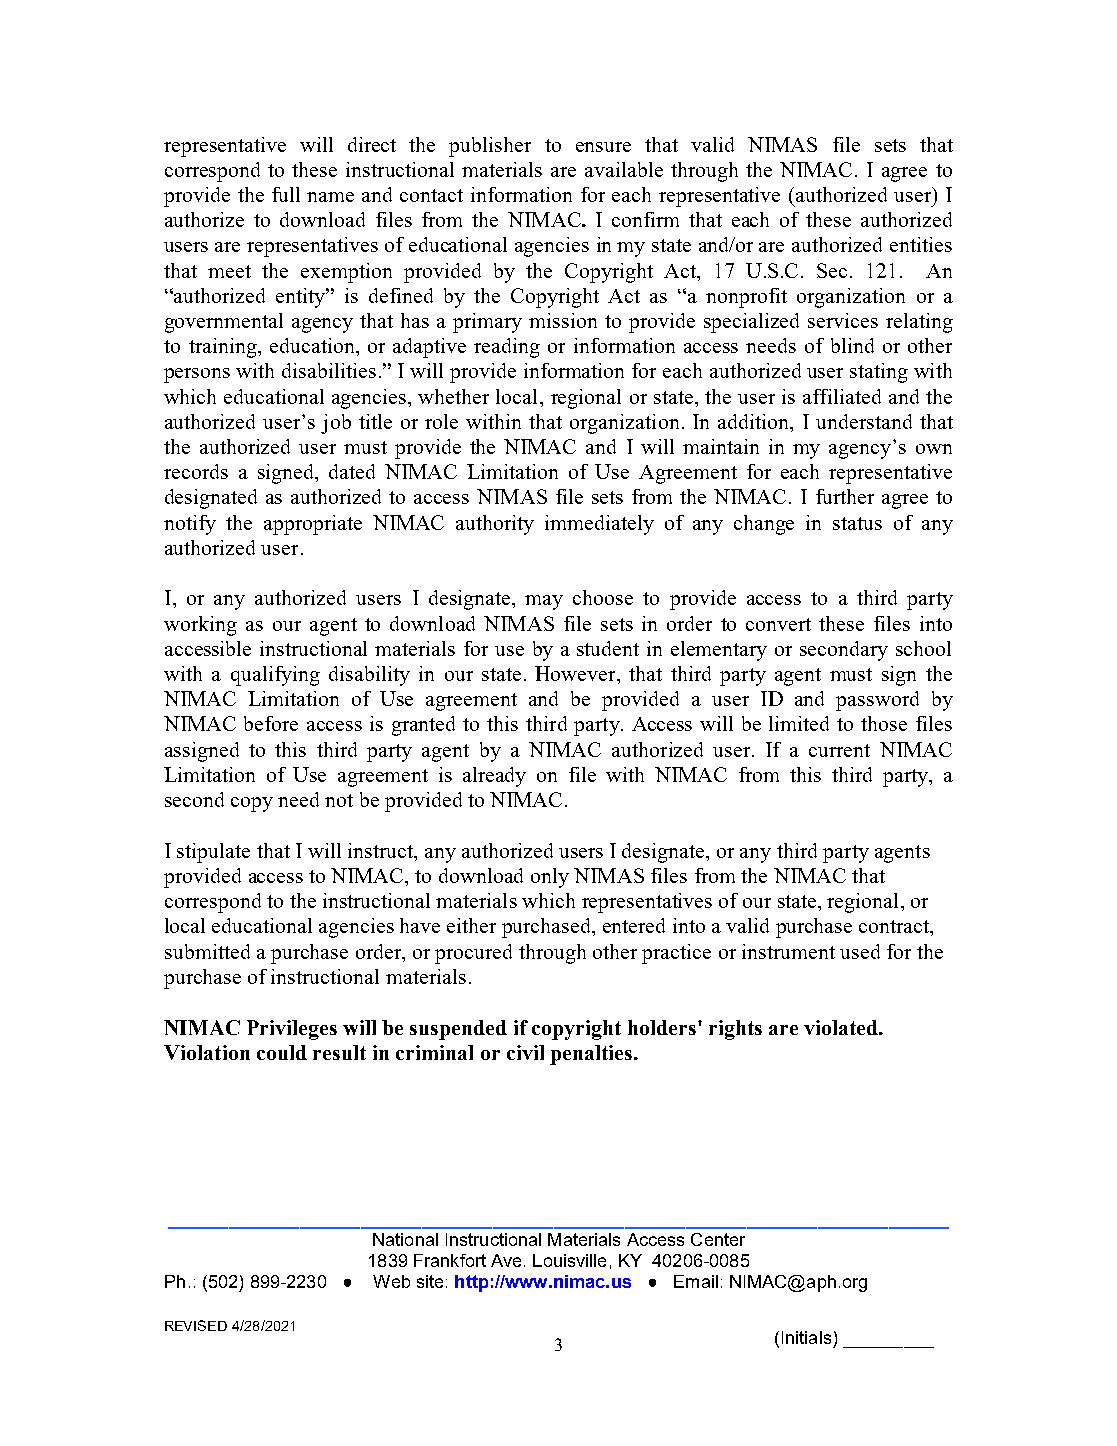  What do you see at coordinates (525, 1052) in the screenshot?
I see `civil` at bounding box center [525, 1052].
